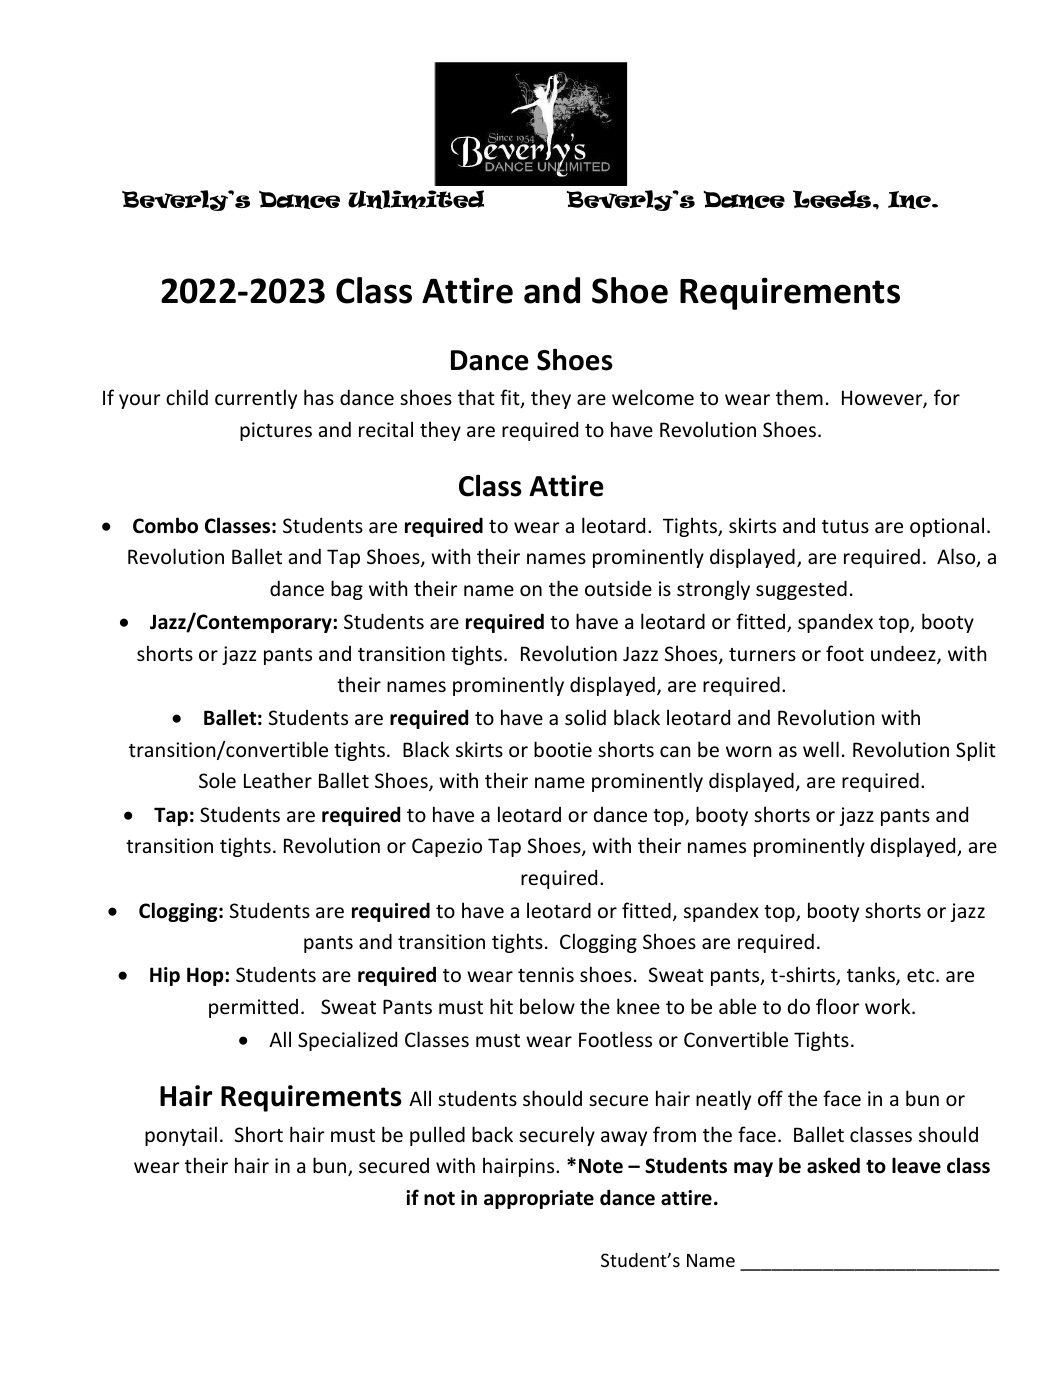 The image size is (1062, 1374). I want to click on tutus, so click(845, 526).
